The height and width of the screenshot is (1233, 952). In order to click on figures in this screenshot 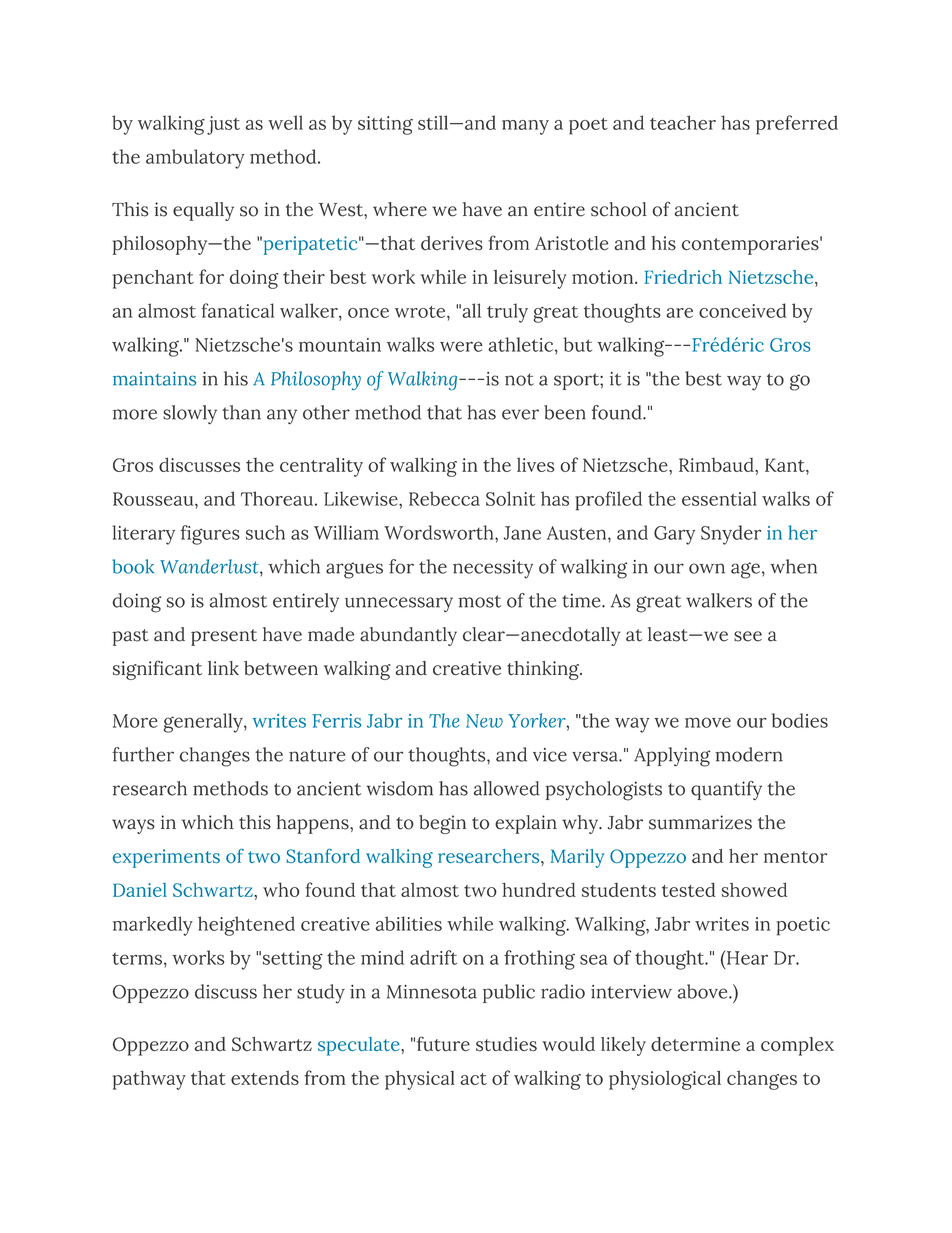, I will do `click(210, 535)`.
